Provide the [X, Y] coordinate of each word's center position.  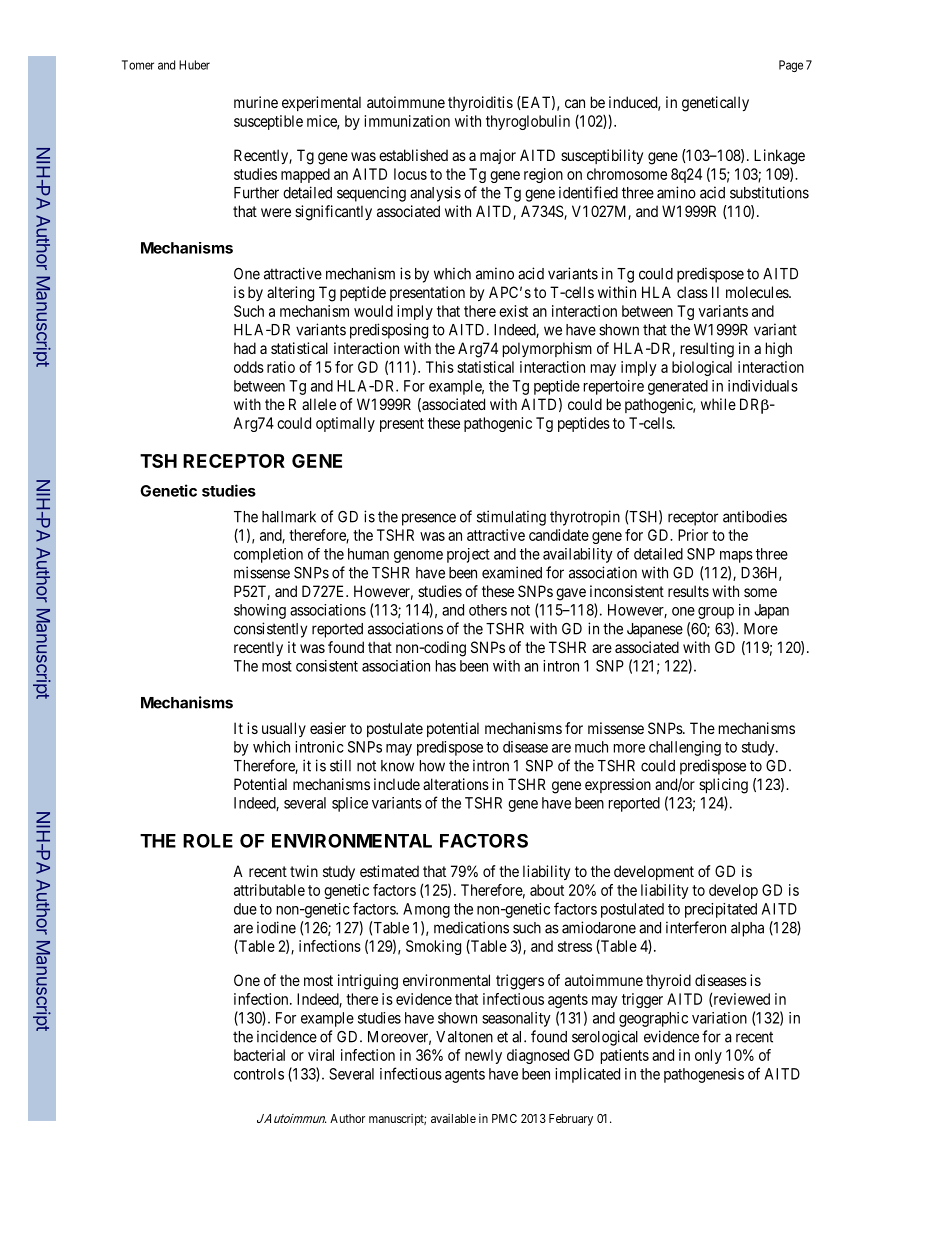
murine [256, 102]
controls [259, 1074]
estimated [389, 871]
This [440, 367]
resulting [707, 350]
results [688, 591]
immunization [407, 121]
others [488, 610]
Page [791, 66]
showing [260, 611]
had [245, 348]
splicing [723, 786]
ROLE [208, 841]
